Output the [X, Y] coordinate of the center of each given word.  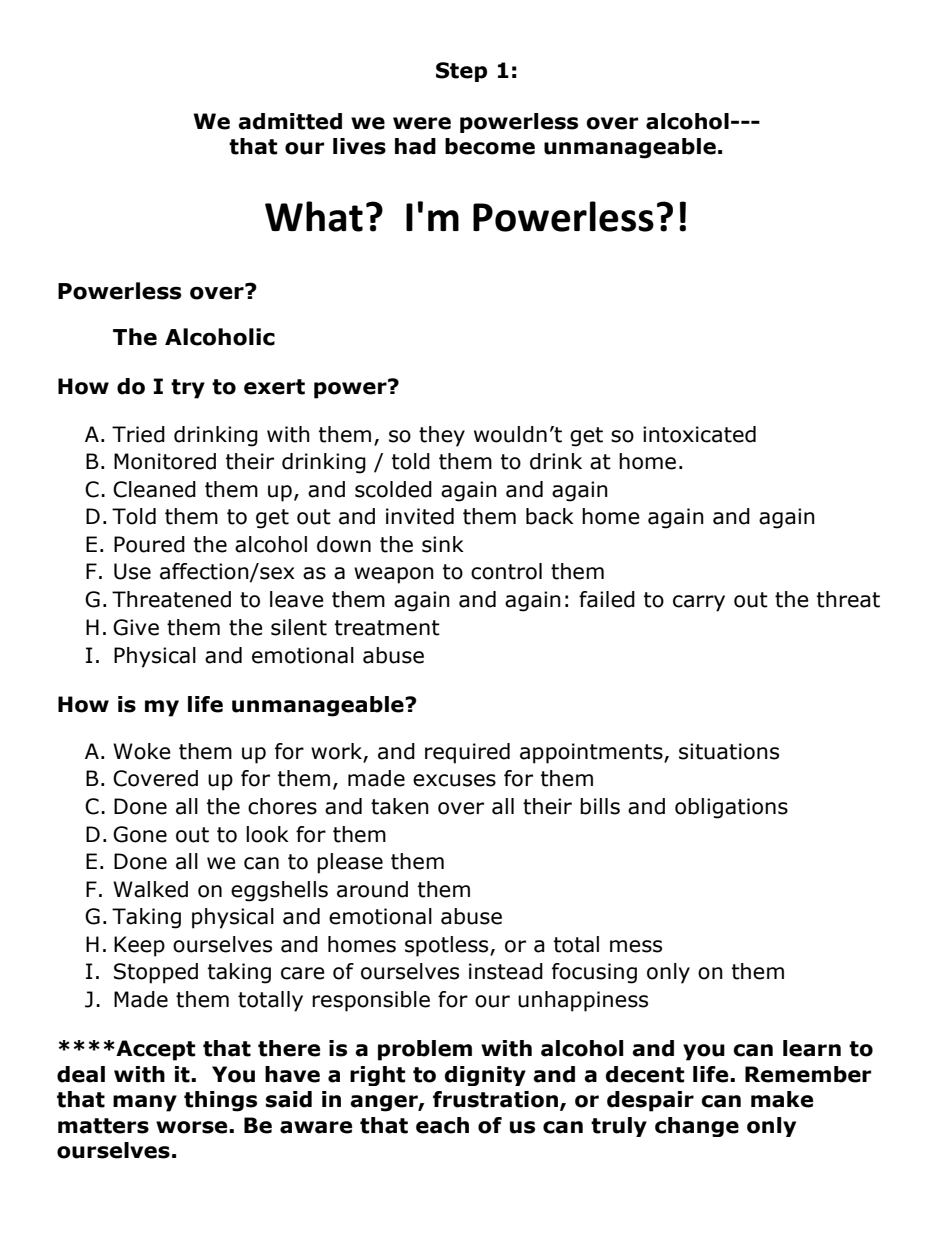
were [422, 123]
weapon [394, 575]
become [490, 146]
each [442, 1125]
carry [699, 603]
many [145, 1103]
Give [136, 627]
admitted [290, 121]
